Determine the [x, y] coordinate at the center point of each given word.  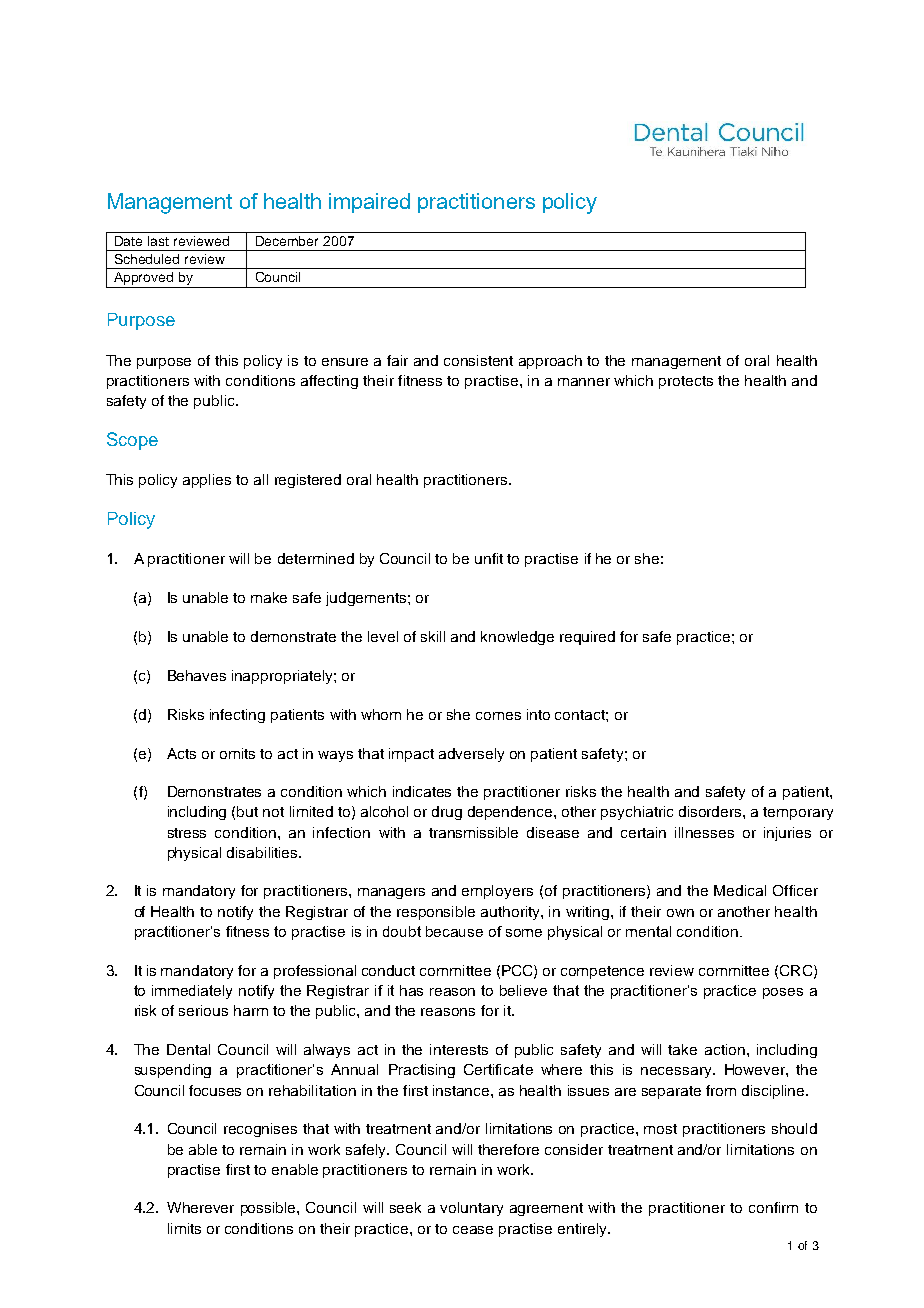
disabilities [263, 852]
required [587, 638]
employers [497, 892]
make [269, 597]
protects [686, 382]
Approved [144, 280]
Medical [740, 890]
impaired [369, 203]
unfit [489, 558]
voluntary [471, 1209]
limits [184, 1228]
